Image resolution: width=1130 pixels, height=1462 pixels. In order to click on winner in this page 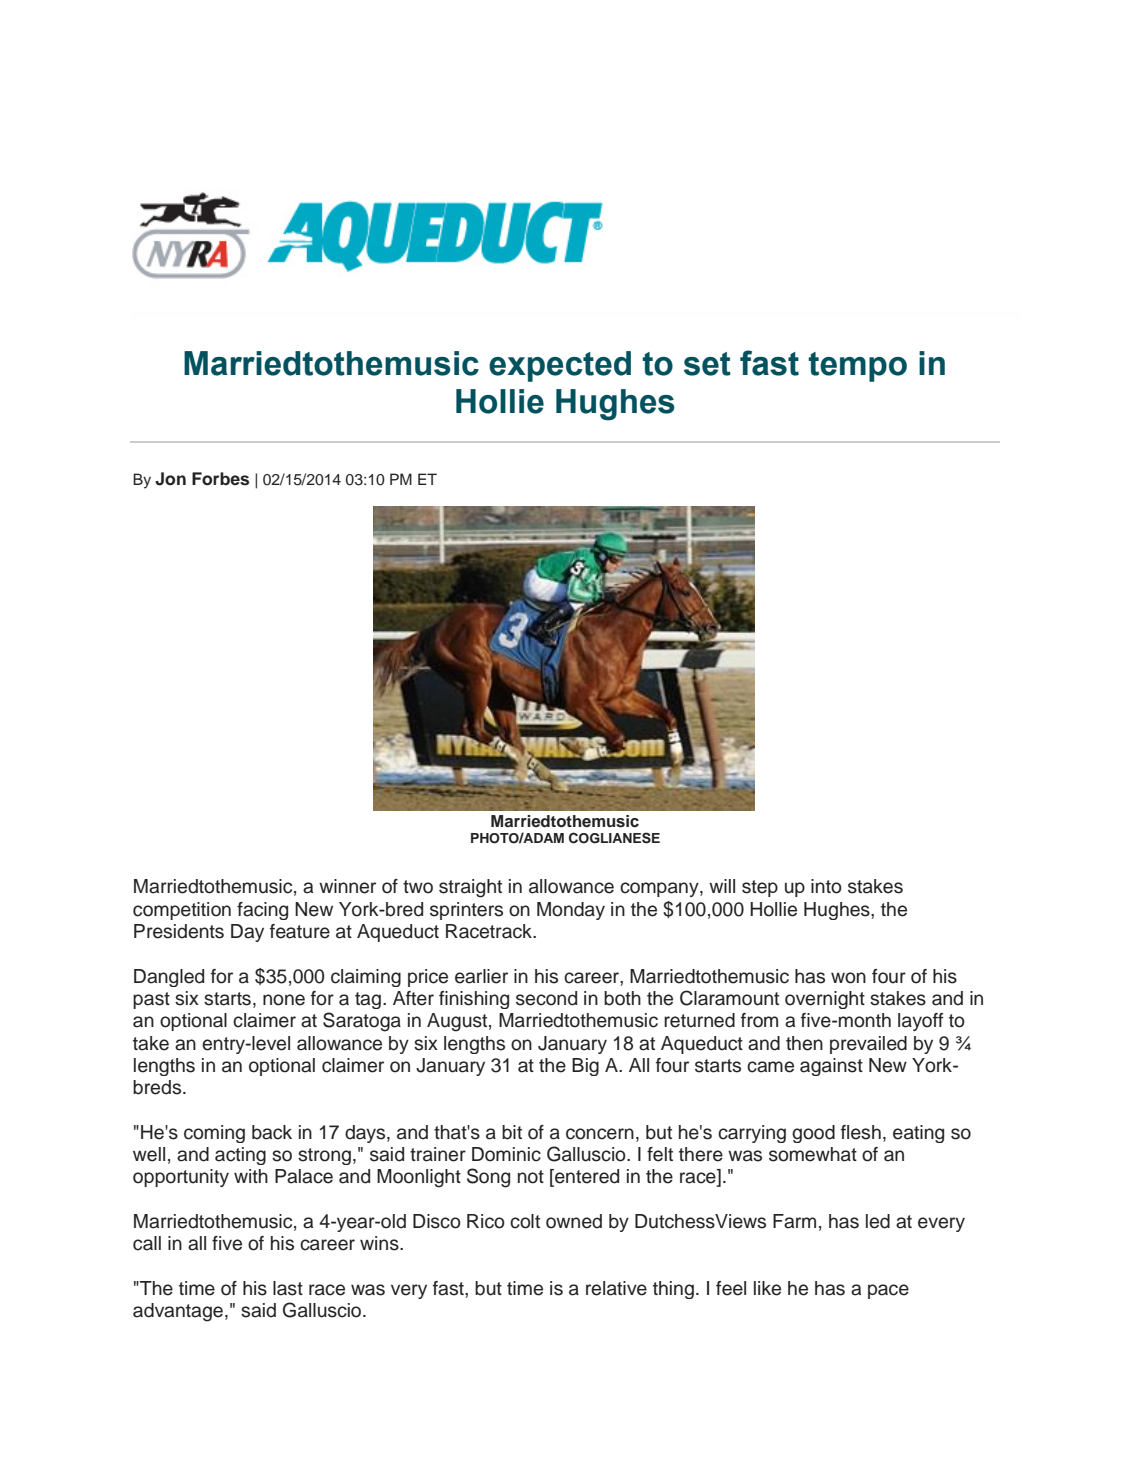, I will do `click(347, 886)`.
